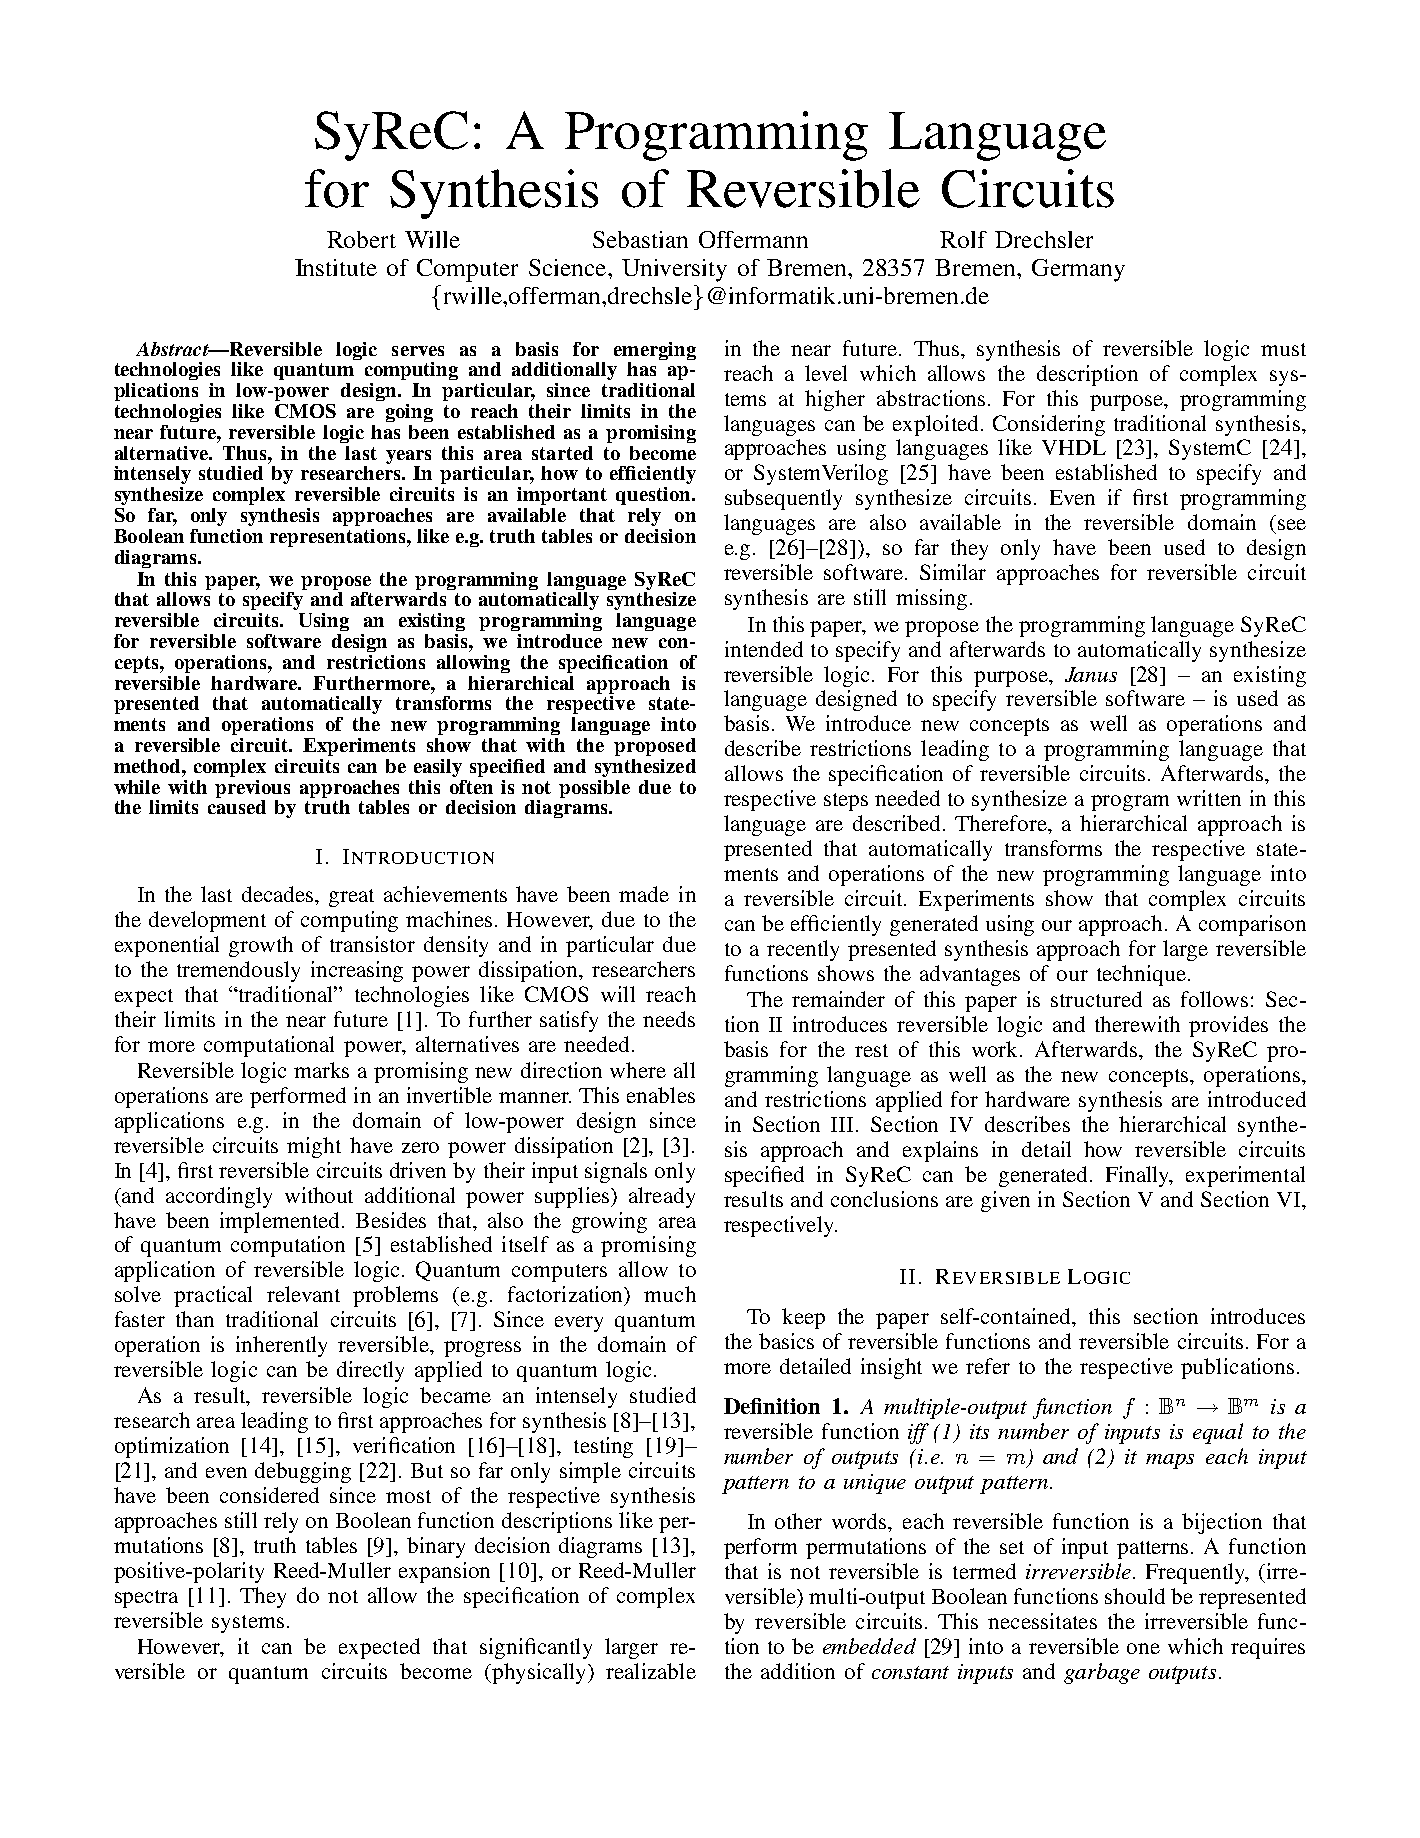  I want to click on should, so click(1135, 1596).
